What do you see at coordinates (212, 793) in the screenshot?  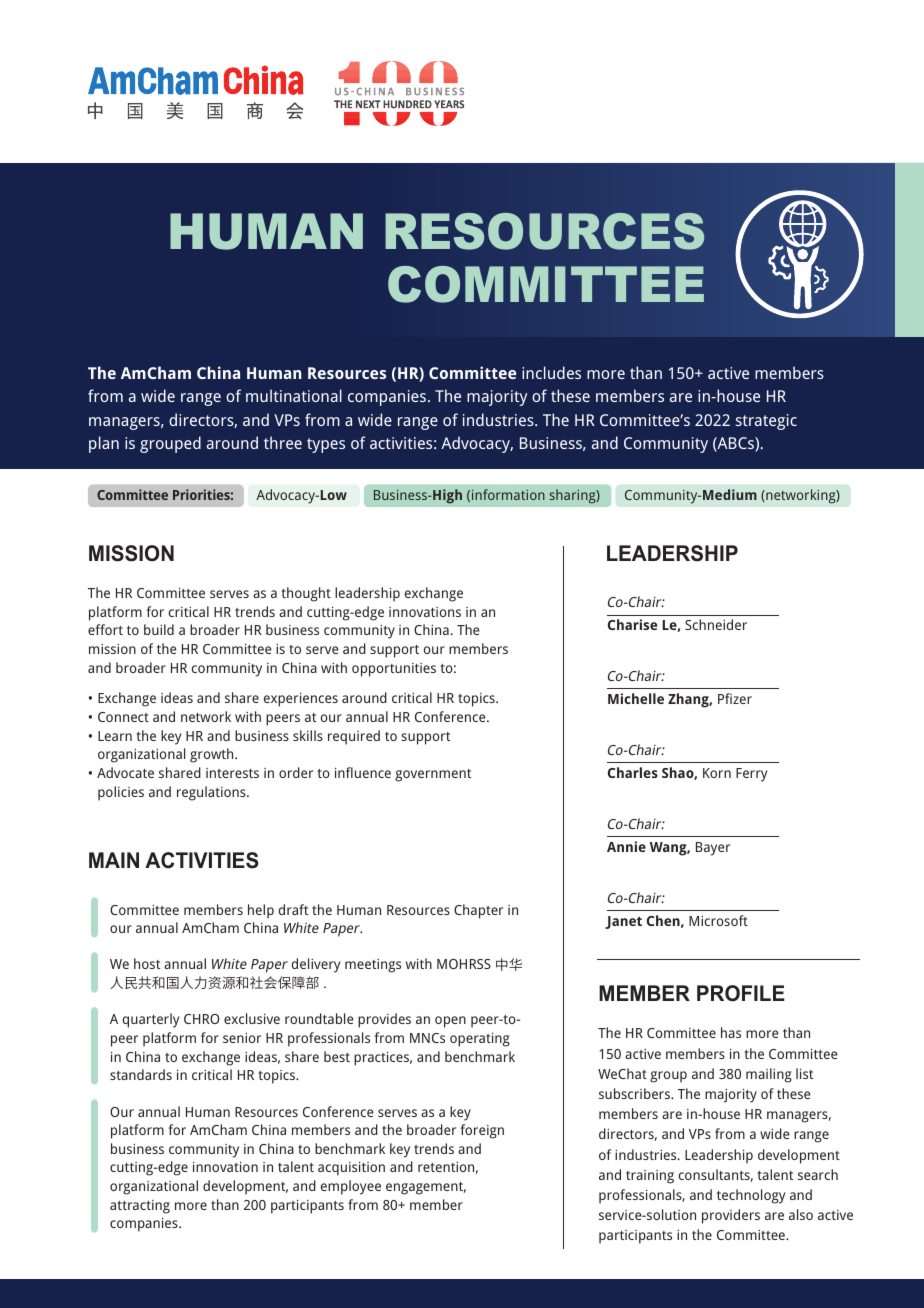 I see `regulations` at bounding box center [212, 793].
